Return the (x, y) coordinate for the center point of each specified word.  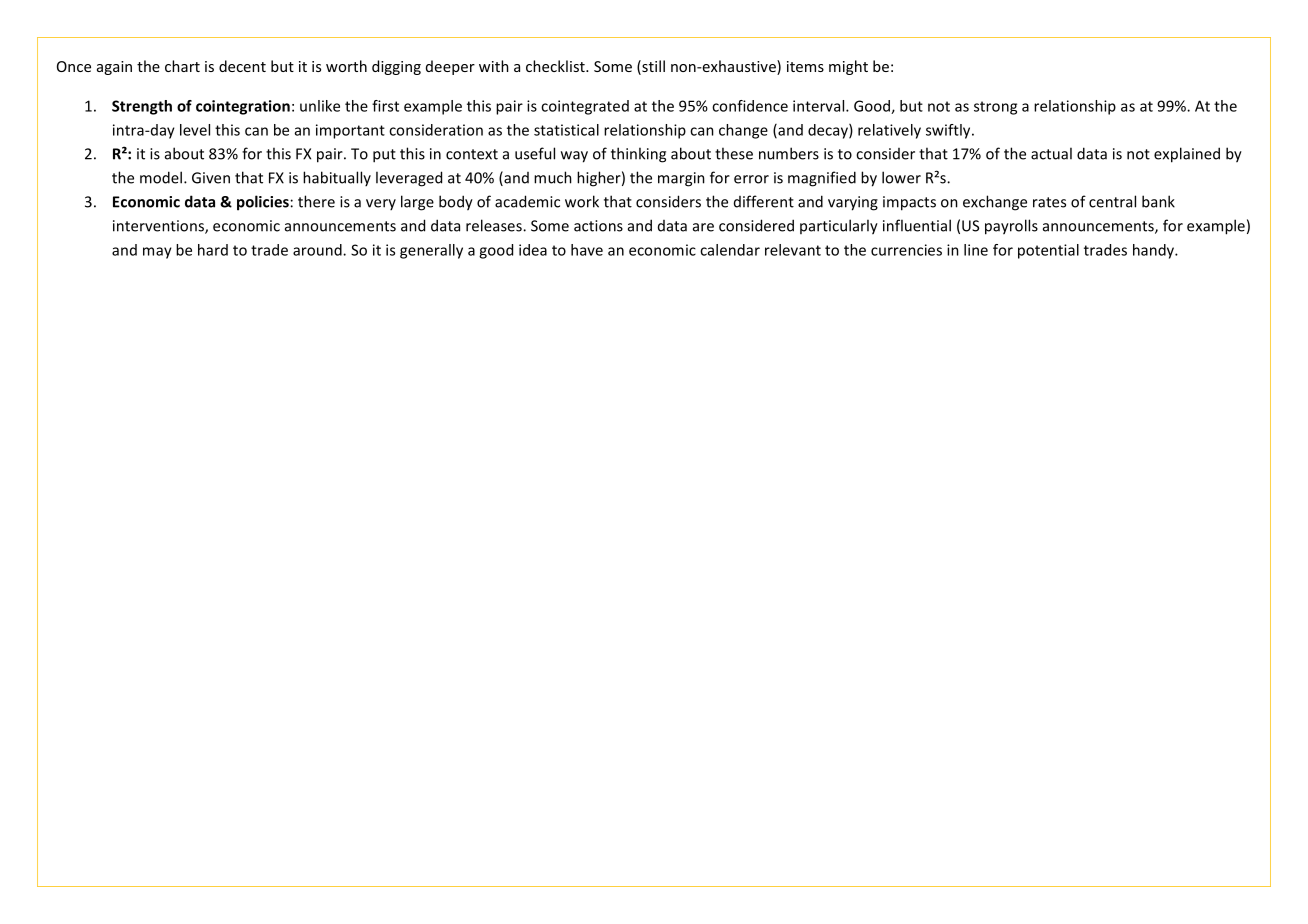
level (195, 130)
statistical (566, 130)
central (1112, 201)
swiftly (949, 131)
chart (182, 66)
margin (681, 179)
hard (213, 250)
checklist (556, 66)
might (848, 67)
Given (211, 178)
